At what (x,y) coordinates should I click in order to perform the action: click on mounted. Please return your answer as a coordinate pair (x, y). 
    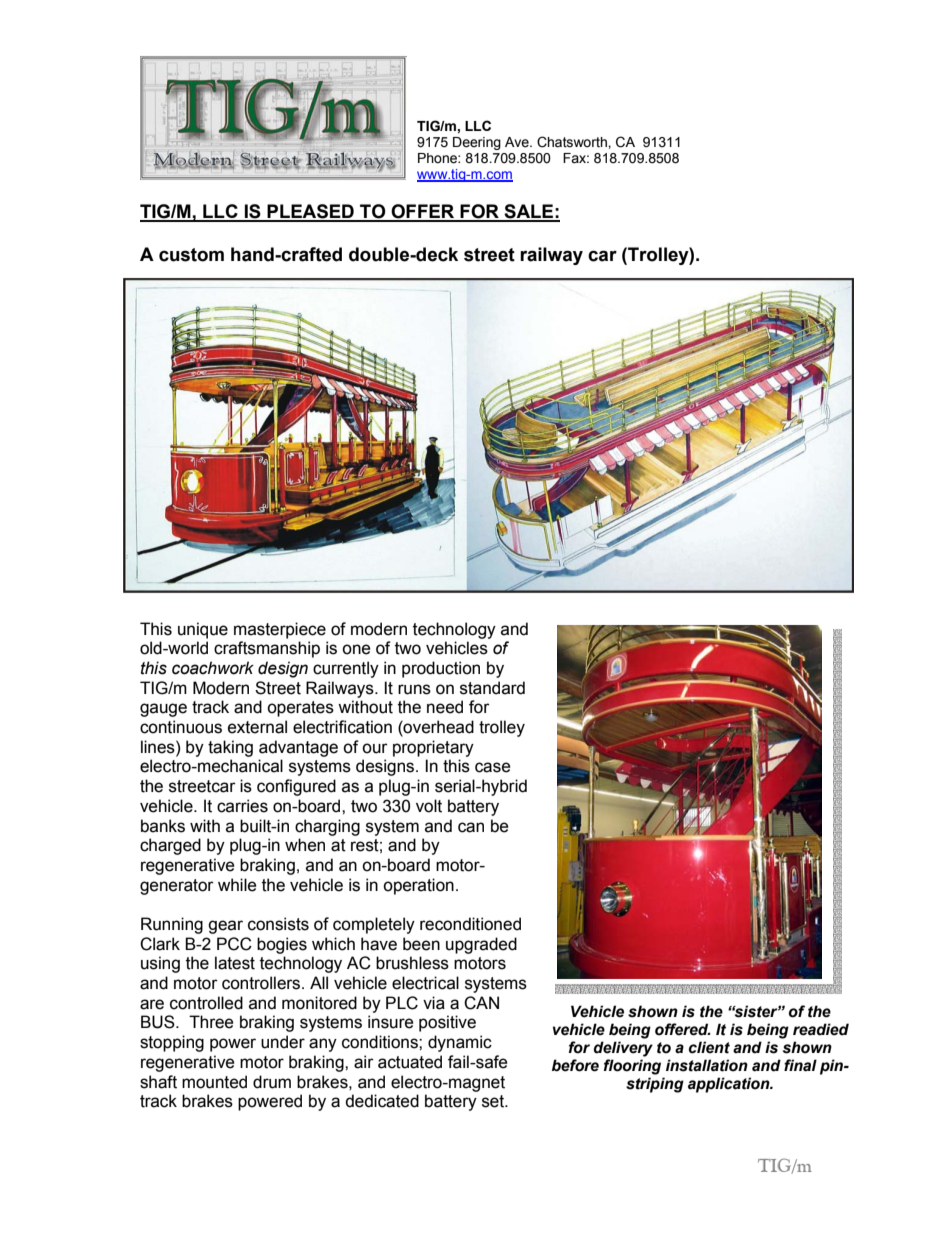
    Looking at the image, I should click on (214, 1082).
